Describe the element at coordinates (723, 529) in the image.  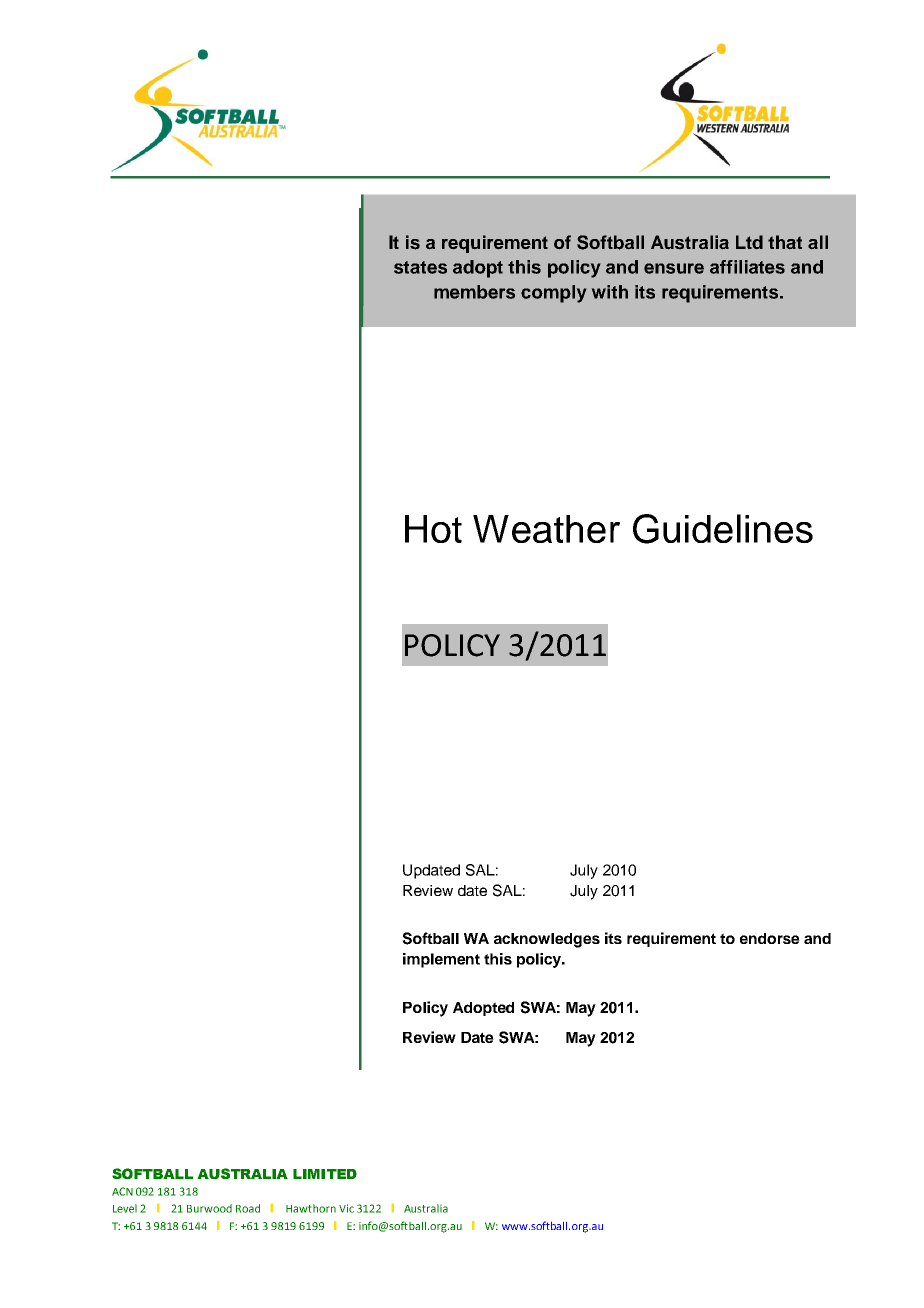
I see `Guidelines` at that location.
